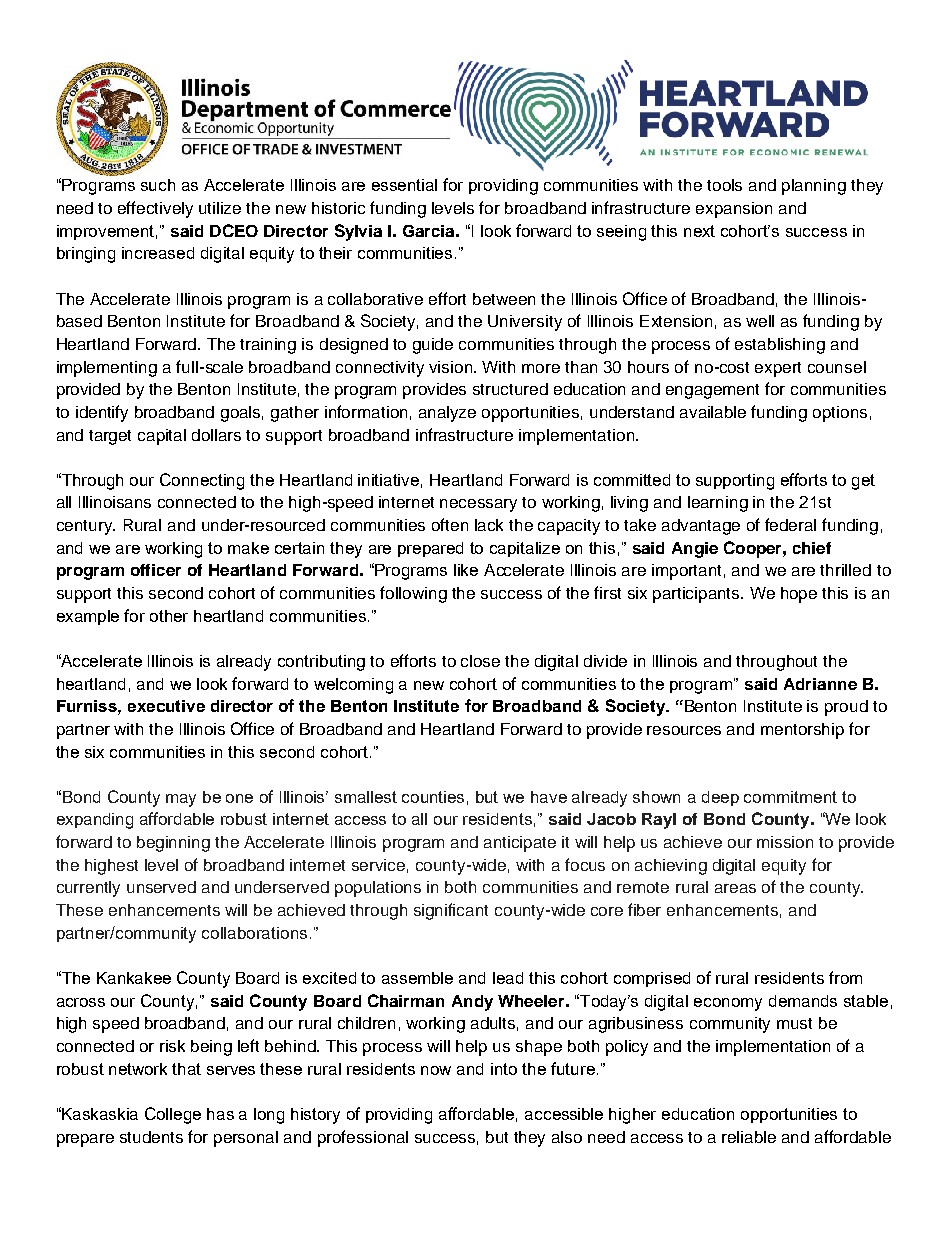 The width and height of the screenshot is (952, 1233). Describe the element at coordinates (504, 1069) in the screenshot. I see `into` at that location.
